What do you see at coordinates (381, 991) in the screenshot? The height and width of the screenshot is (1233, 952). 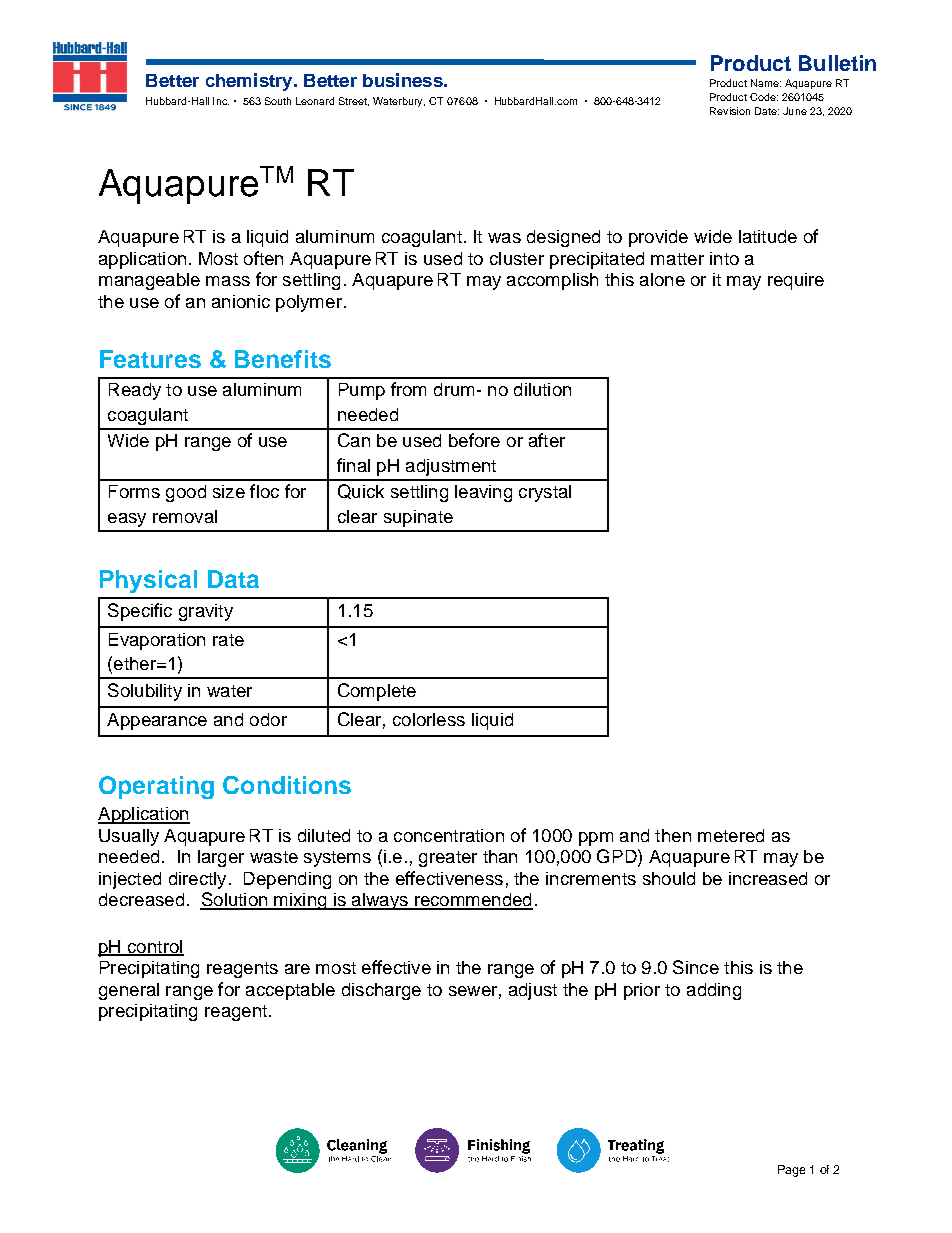 I see `discharge` at bounding box center [381, 991].
